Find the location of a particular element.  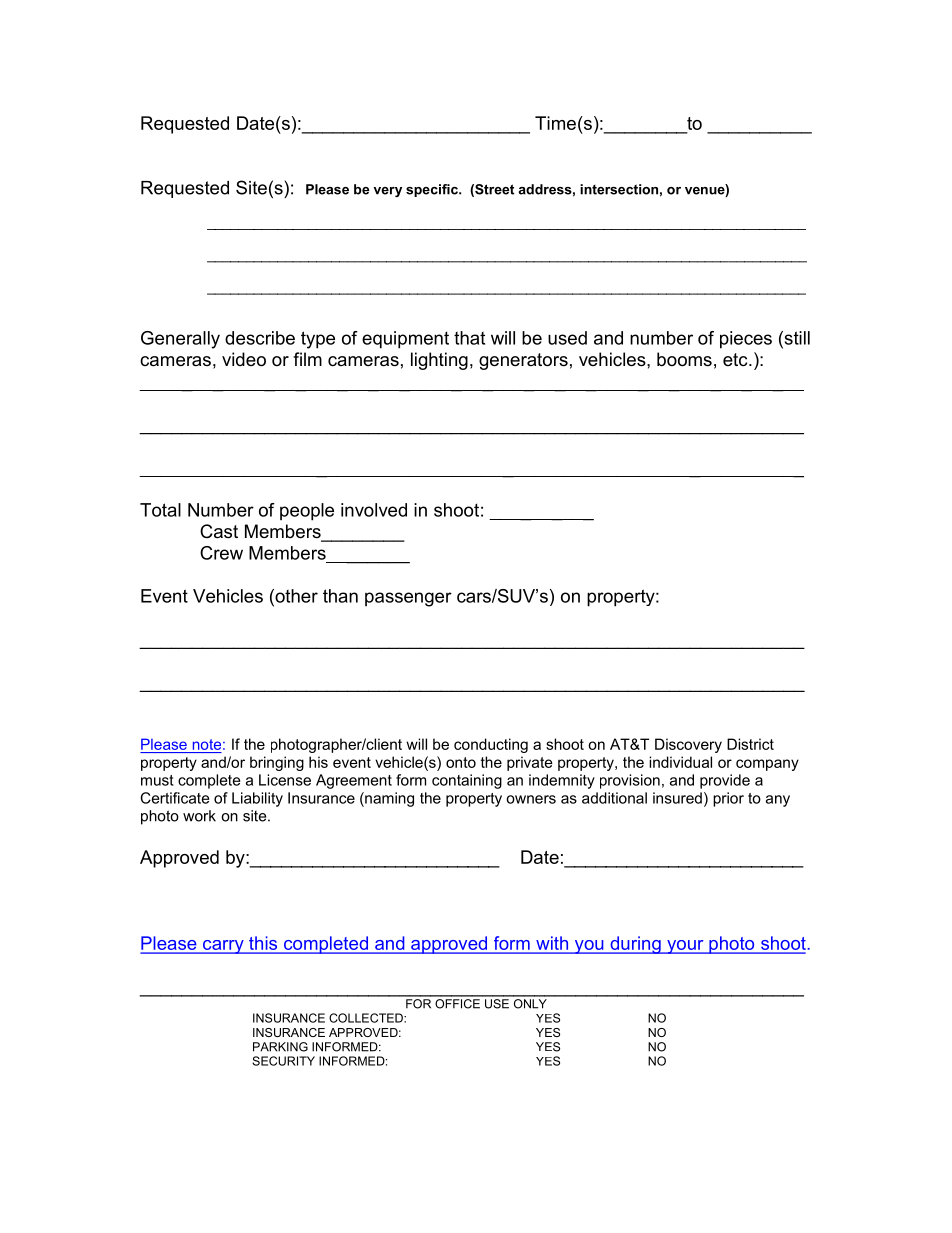

insured is located at coordinates (677, 798).
